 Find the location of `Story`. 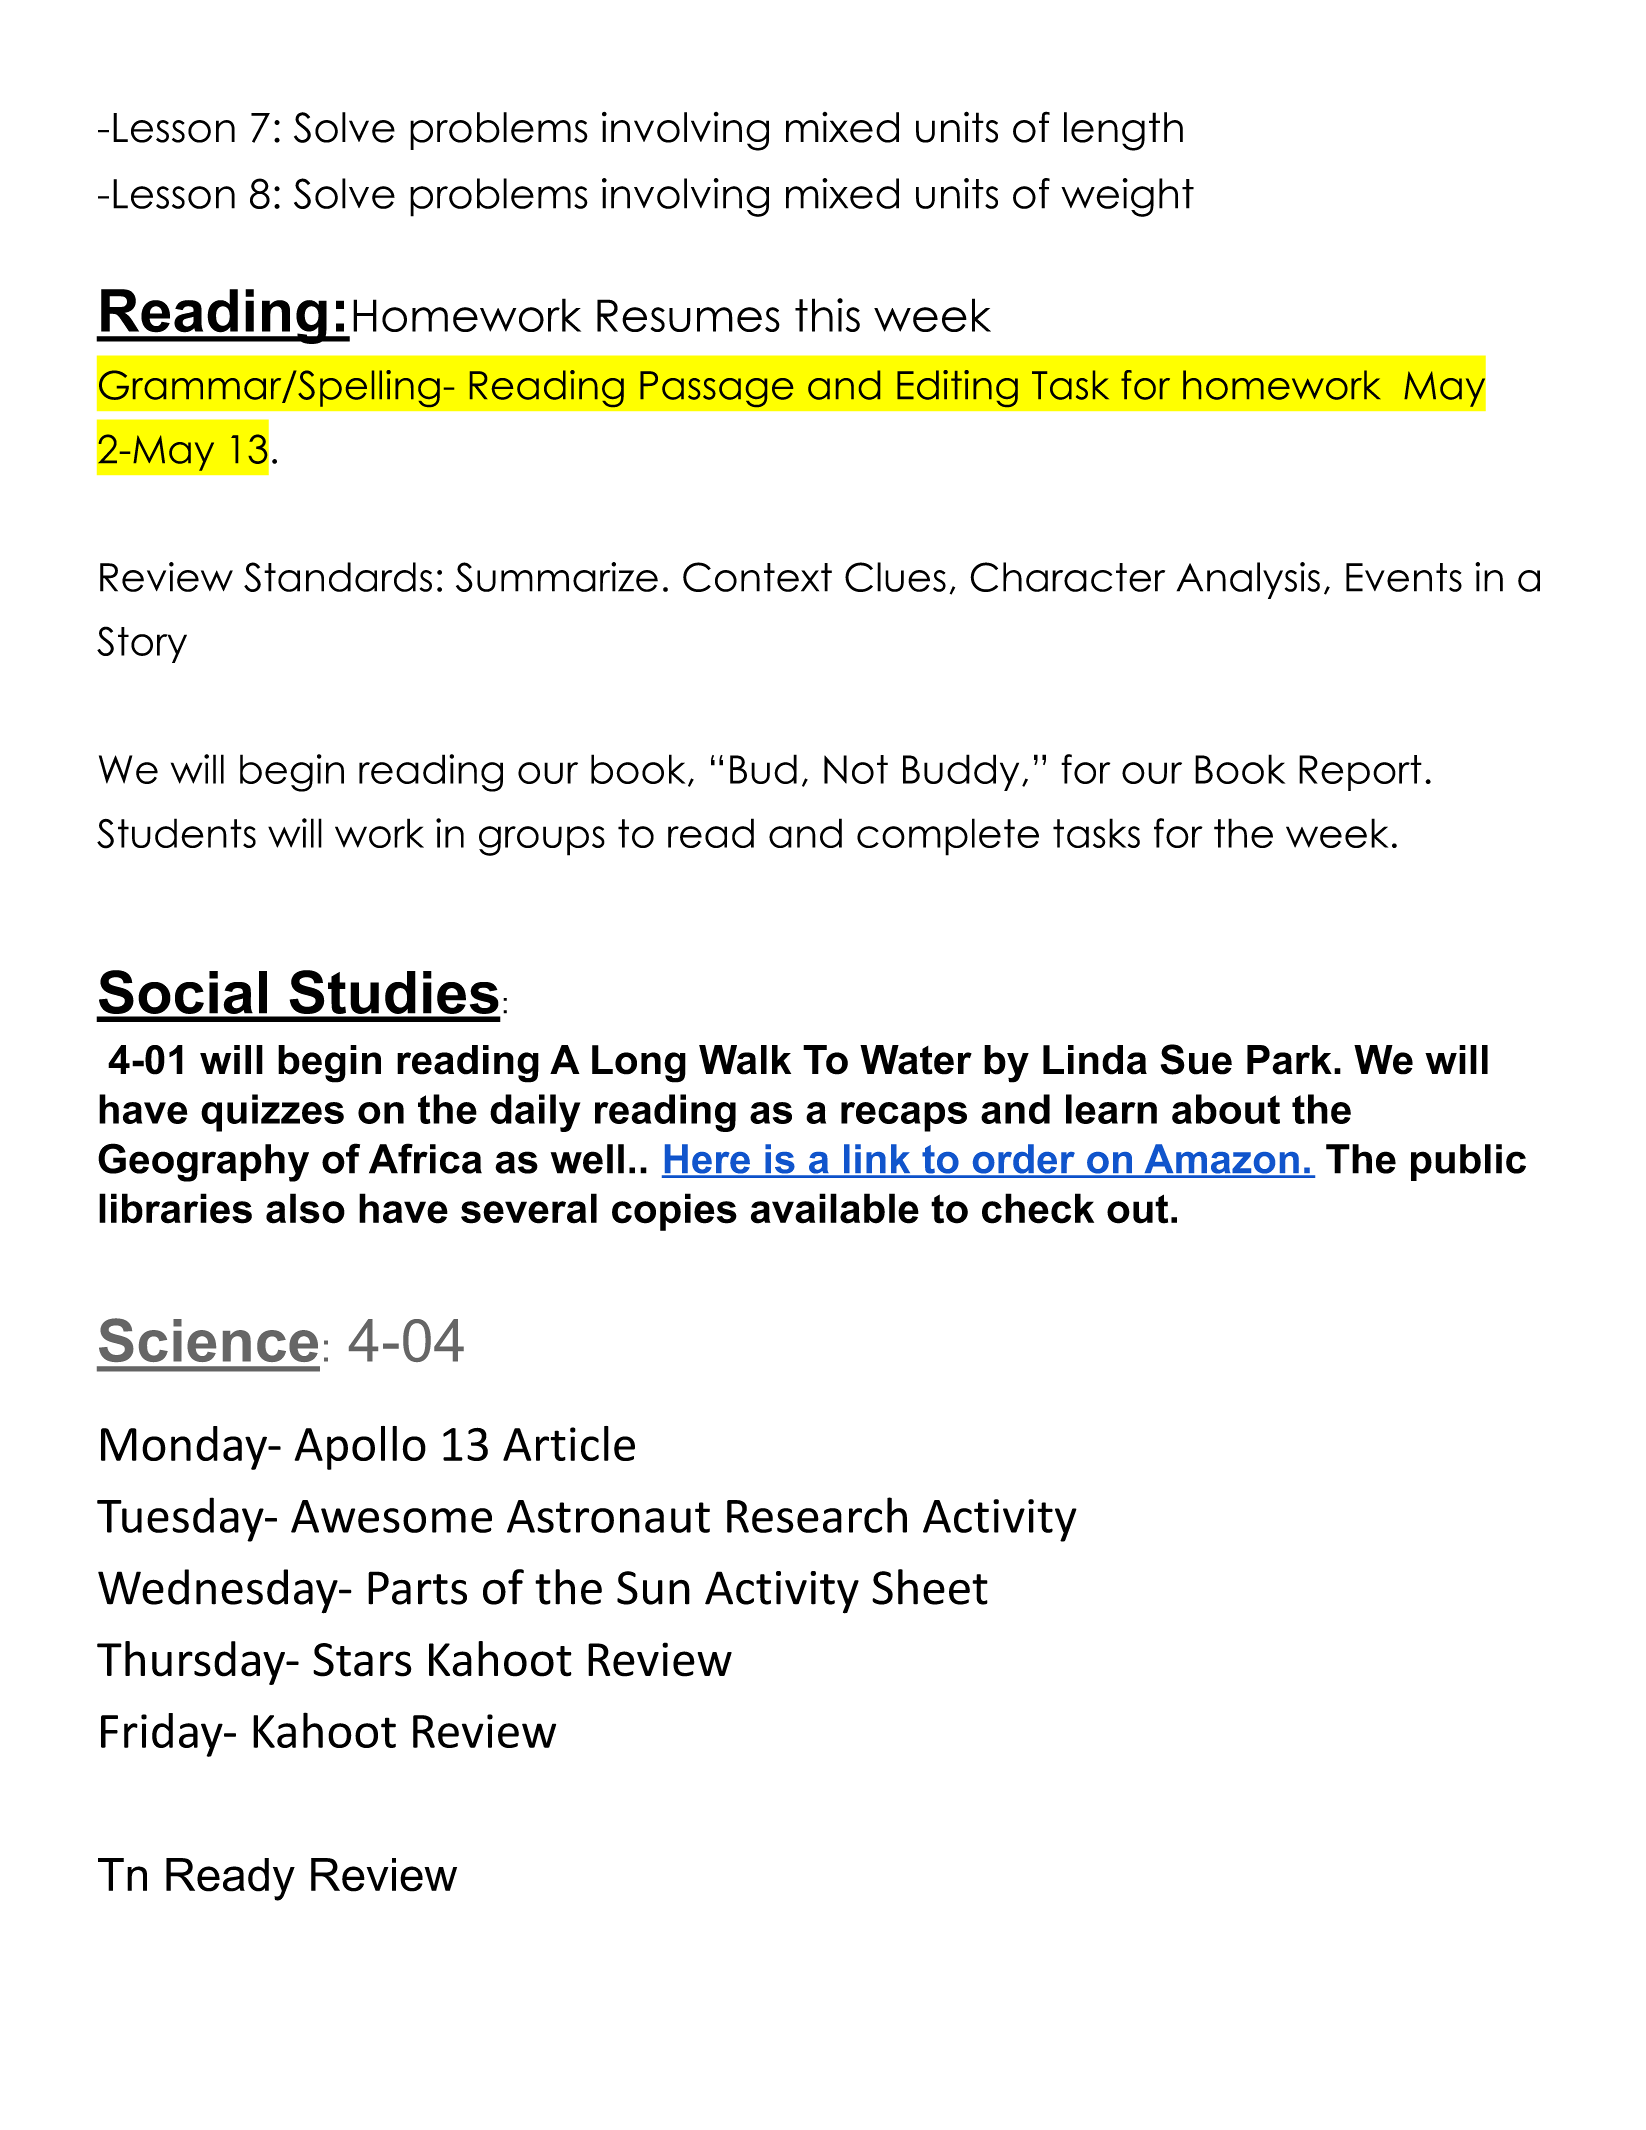

Story is located at coordinates (142, 644).
